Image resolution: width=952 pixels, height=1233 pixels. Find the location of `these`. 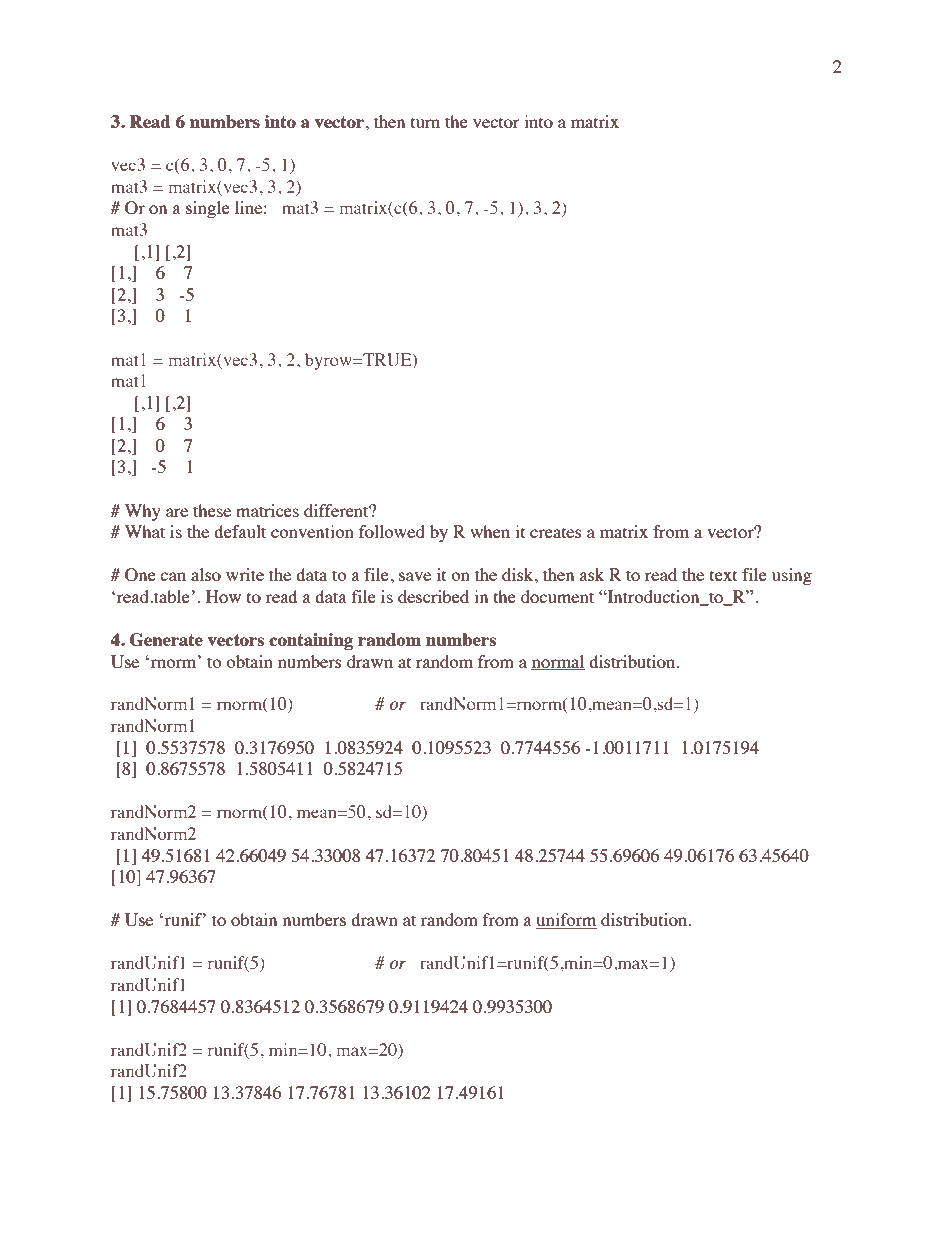

these is located at coordinates (212, 510).
